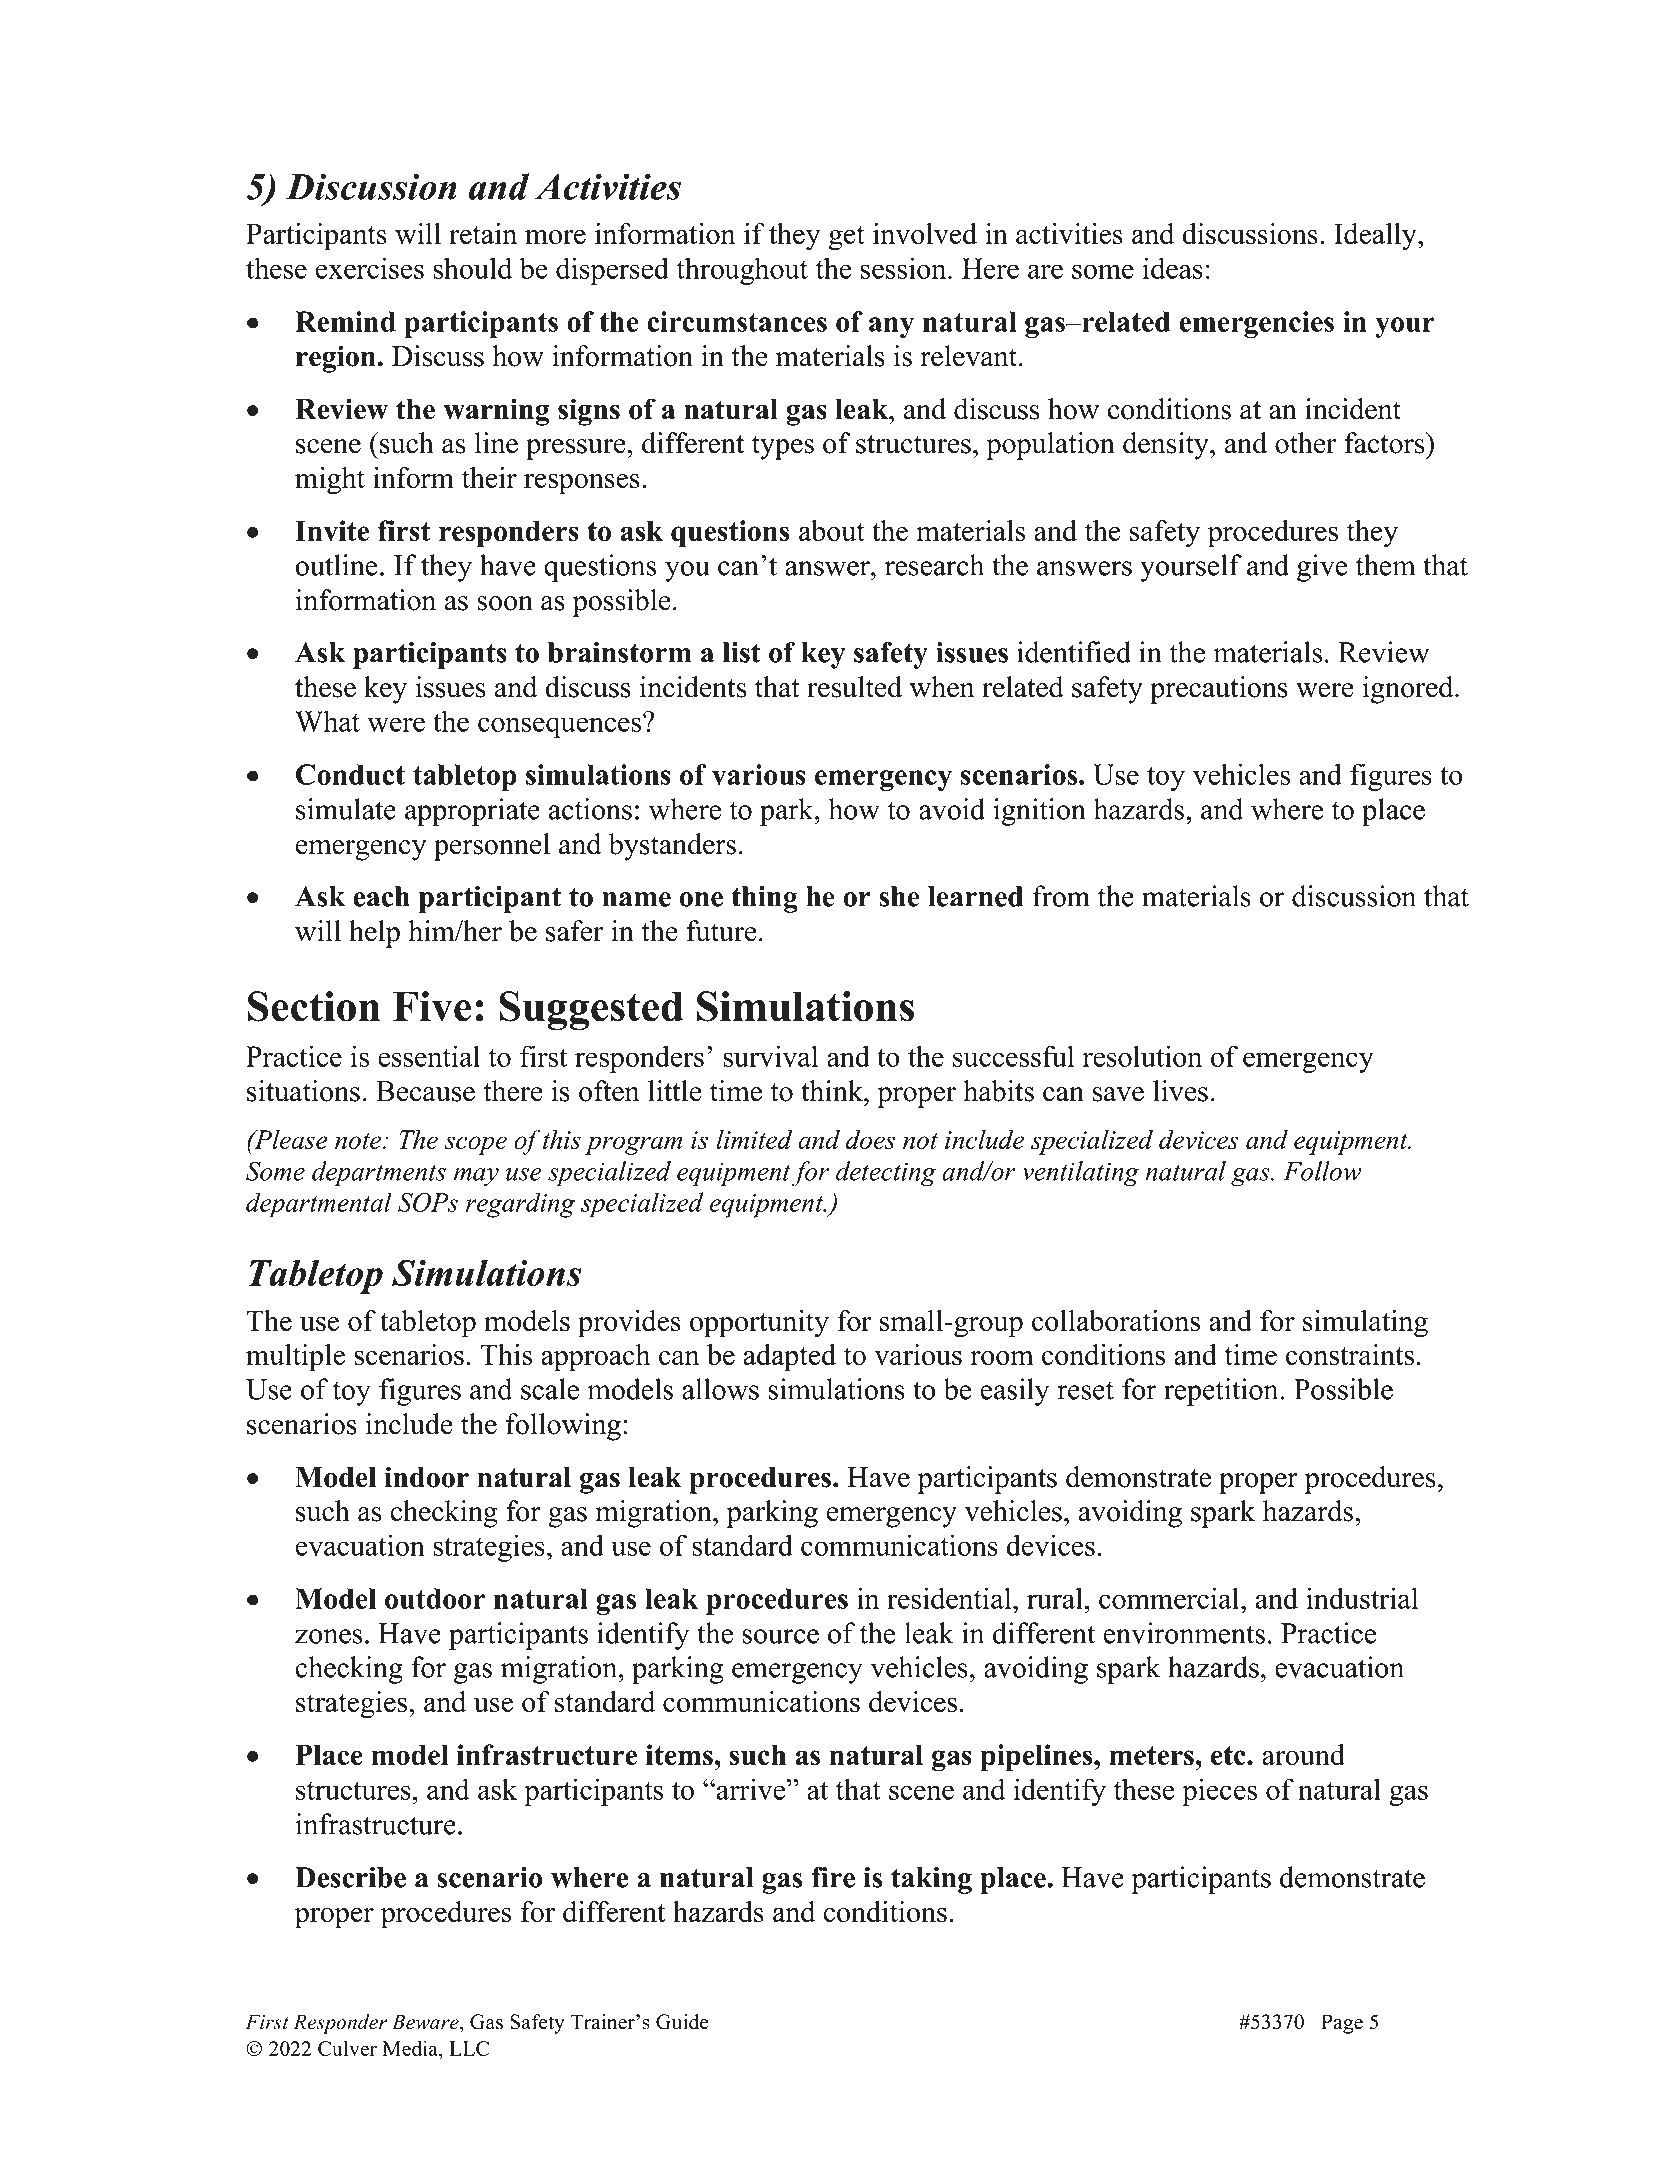 The width and height of the document is (1668, 2158). Describe the element at coordinates (426, 2022) in the document. I see `Beware` at that location.
